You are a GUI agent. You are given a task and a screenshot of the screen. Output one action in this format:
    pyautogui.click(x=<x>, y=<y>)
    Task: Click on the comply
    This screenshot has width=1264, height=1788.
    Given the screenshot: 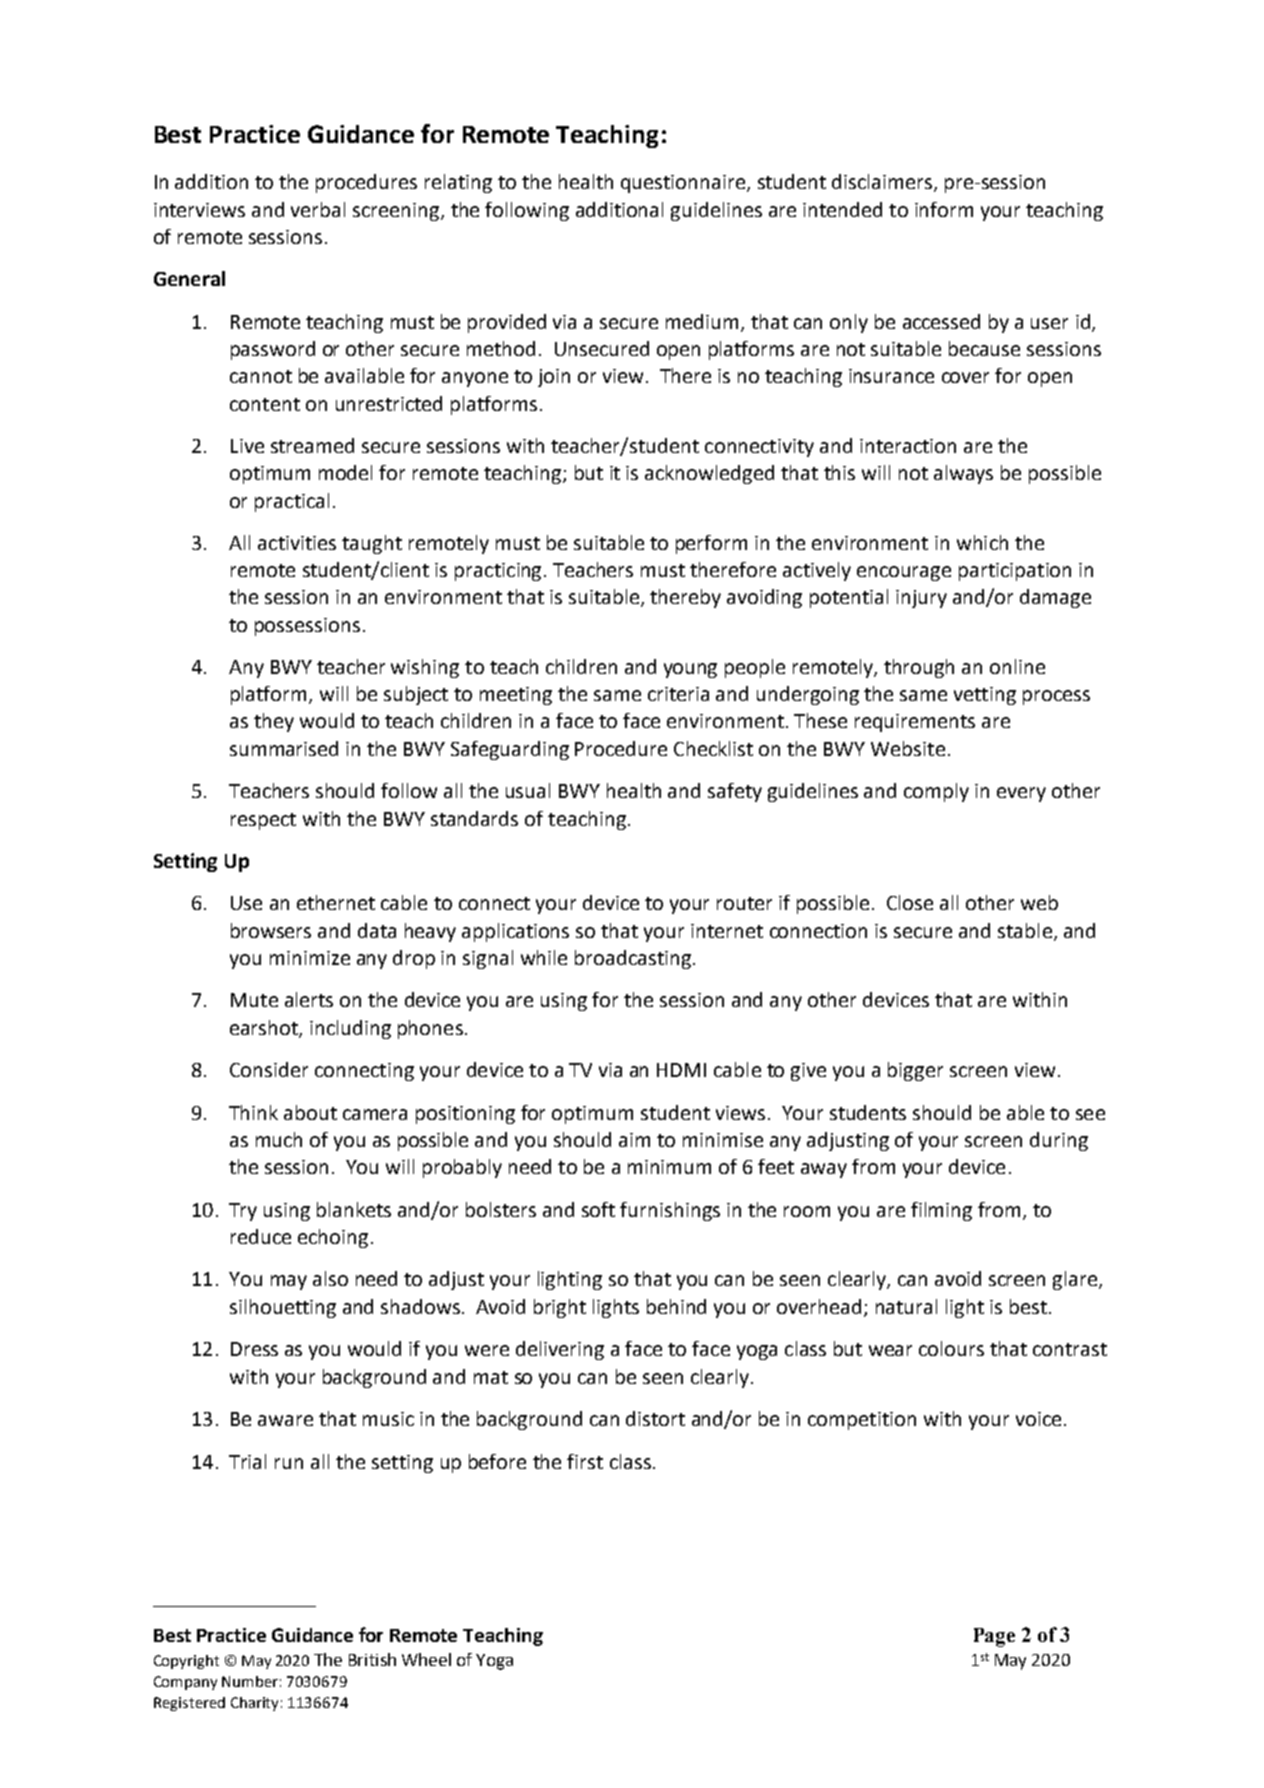 What is the action you would take?
    pyautogui.click(x=936, y=792)
